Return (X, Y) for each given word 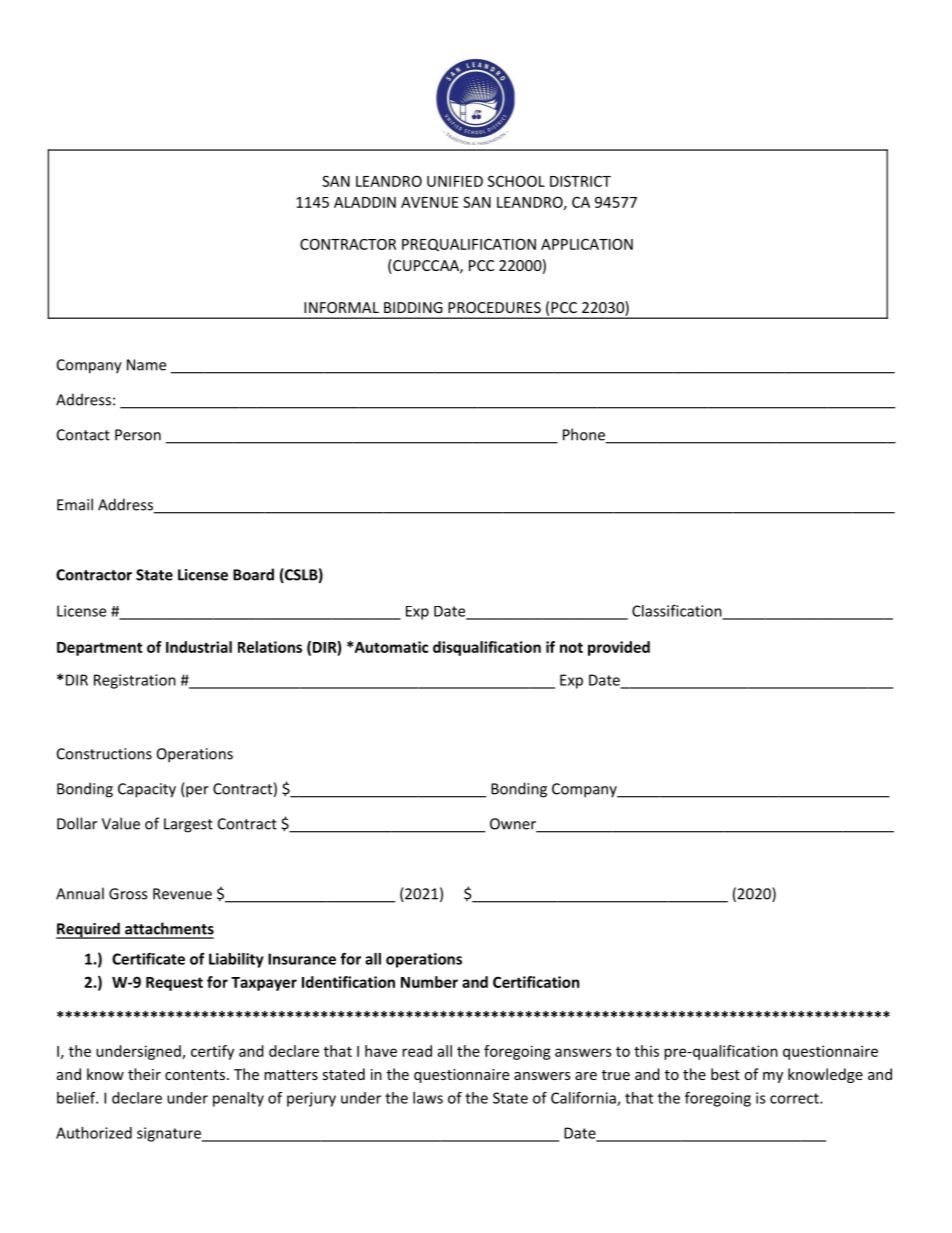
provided (619, 648)
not (571, 647)
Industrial (199, 647)
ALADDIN (365, 202)
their (144, 1074)
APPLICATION (587, 244)
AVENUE (429, 202)
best (725, 1074)
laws (428, 1098)
